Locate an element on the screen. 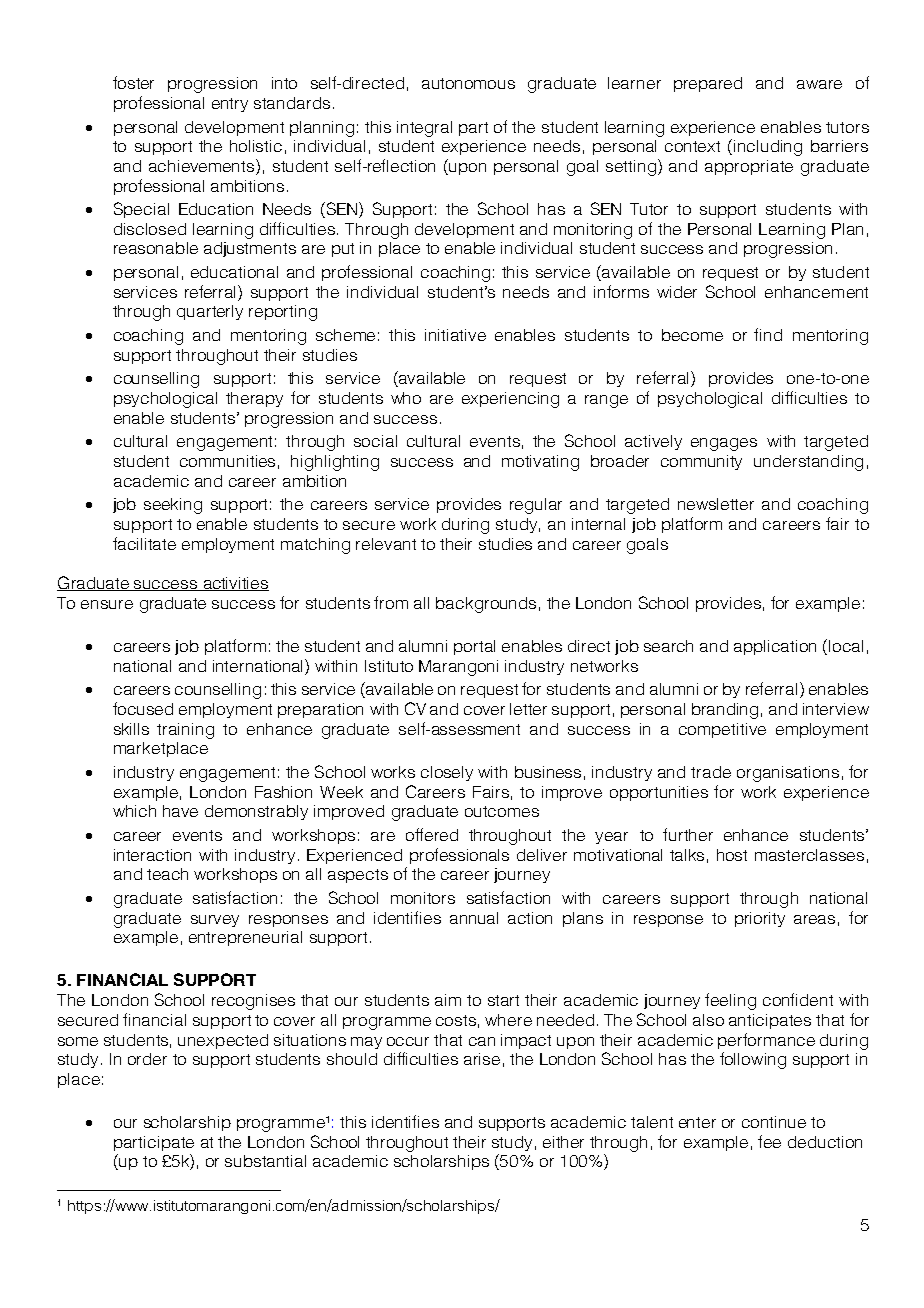  integral is located at coordinates (424, 129).
